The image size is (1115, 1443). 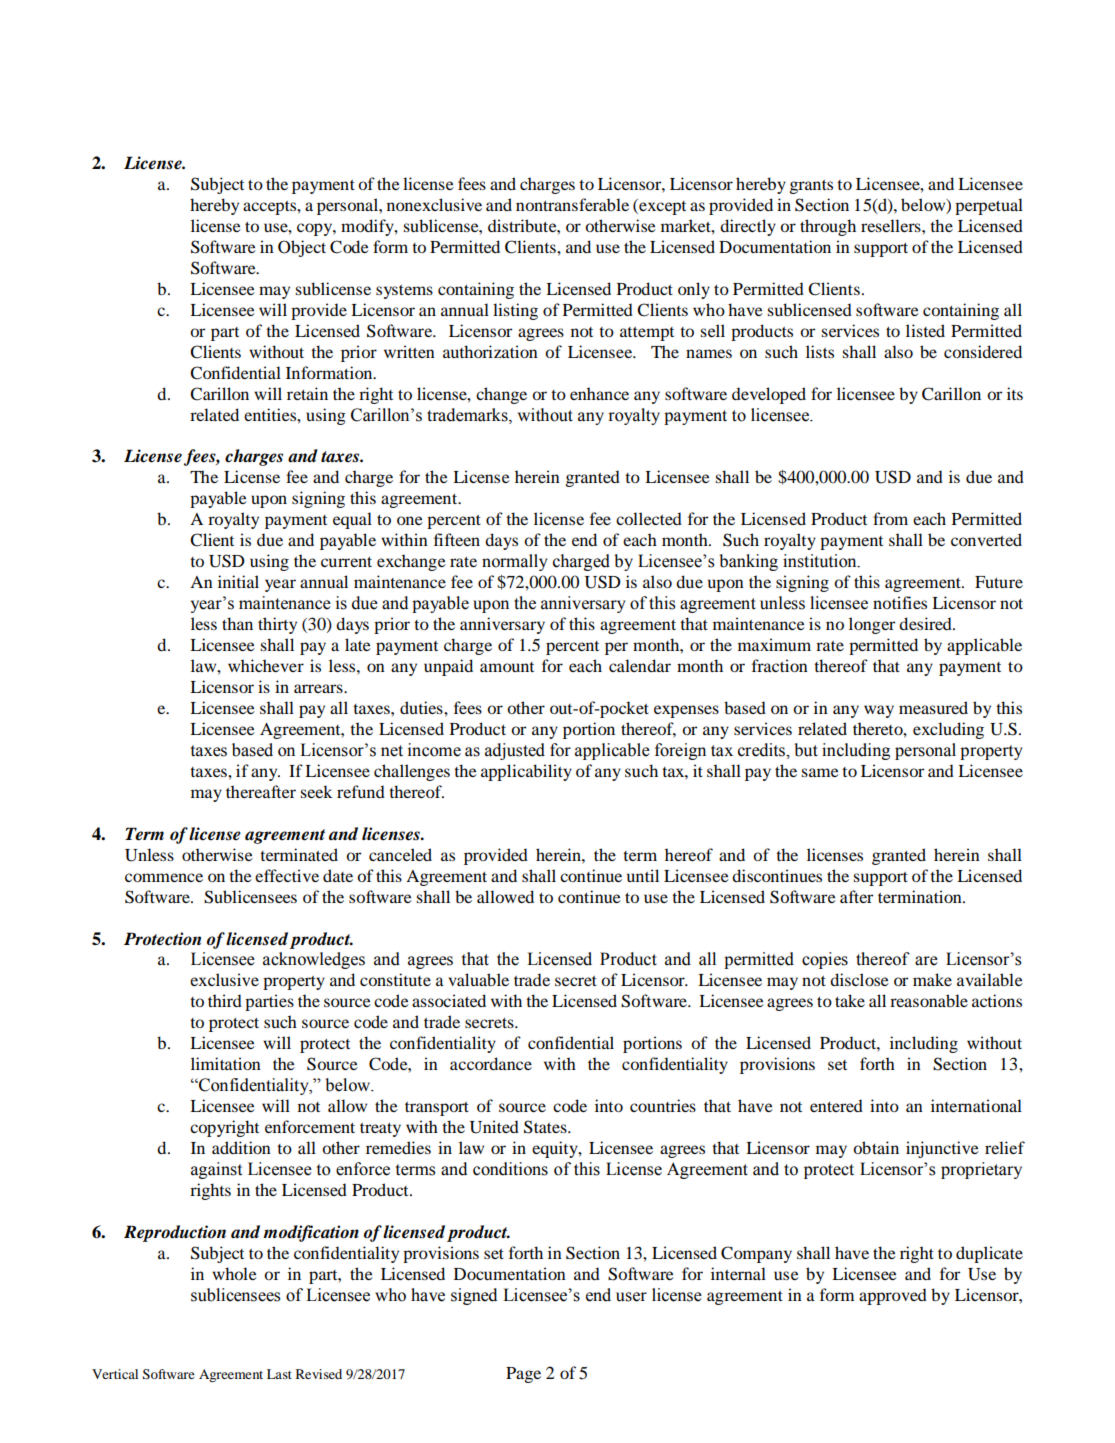 What do you see at coordinates (828, 227) in the screenshot?
I see `through` at bounding box center [828, 227].
